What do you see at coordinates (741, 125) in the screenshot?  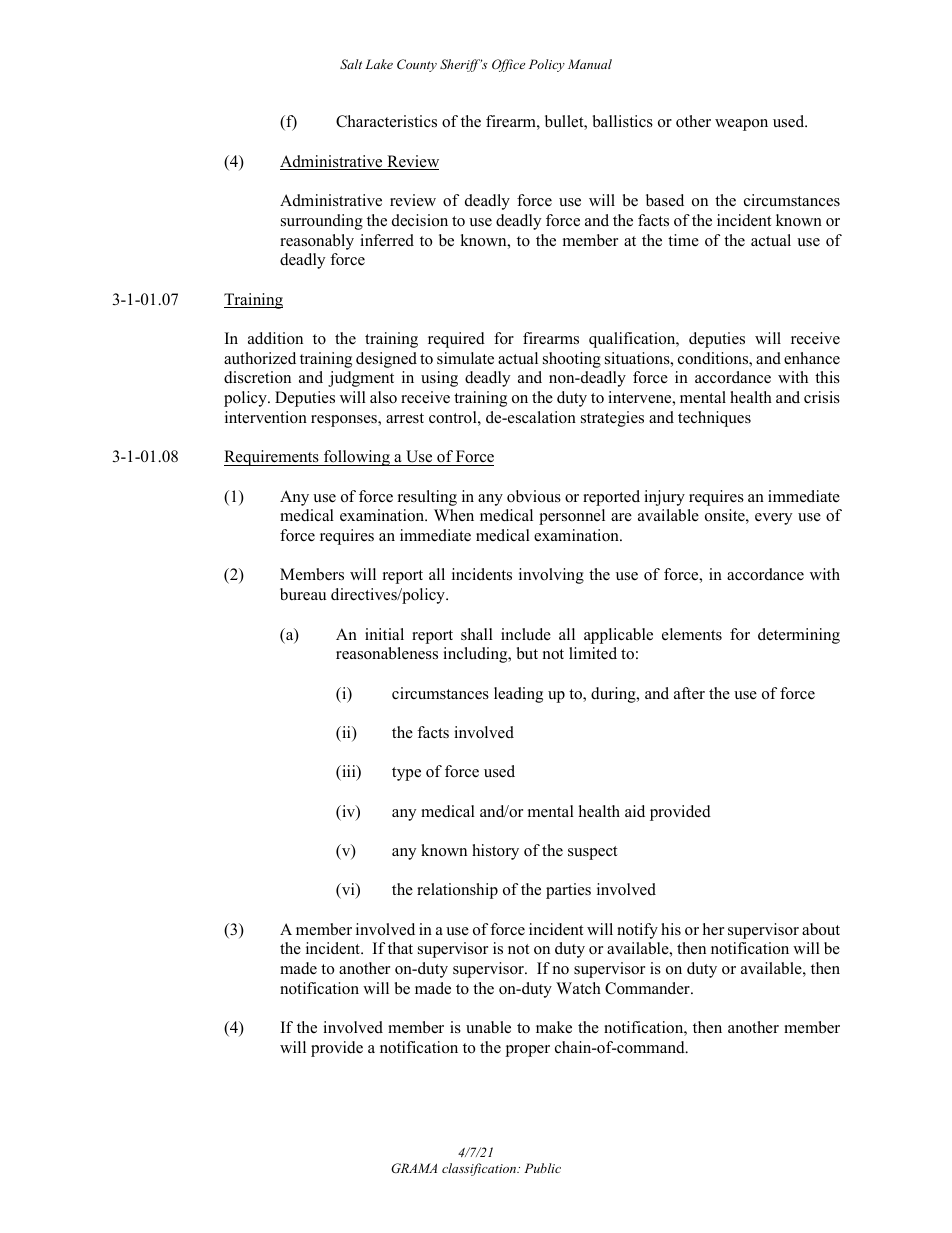 I see `weapon` at bounding box center [741, 125].
